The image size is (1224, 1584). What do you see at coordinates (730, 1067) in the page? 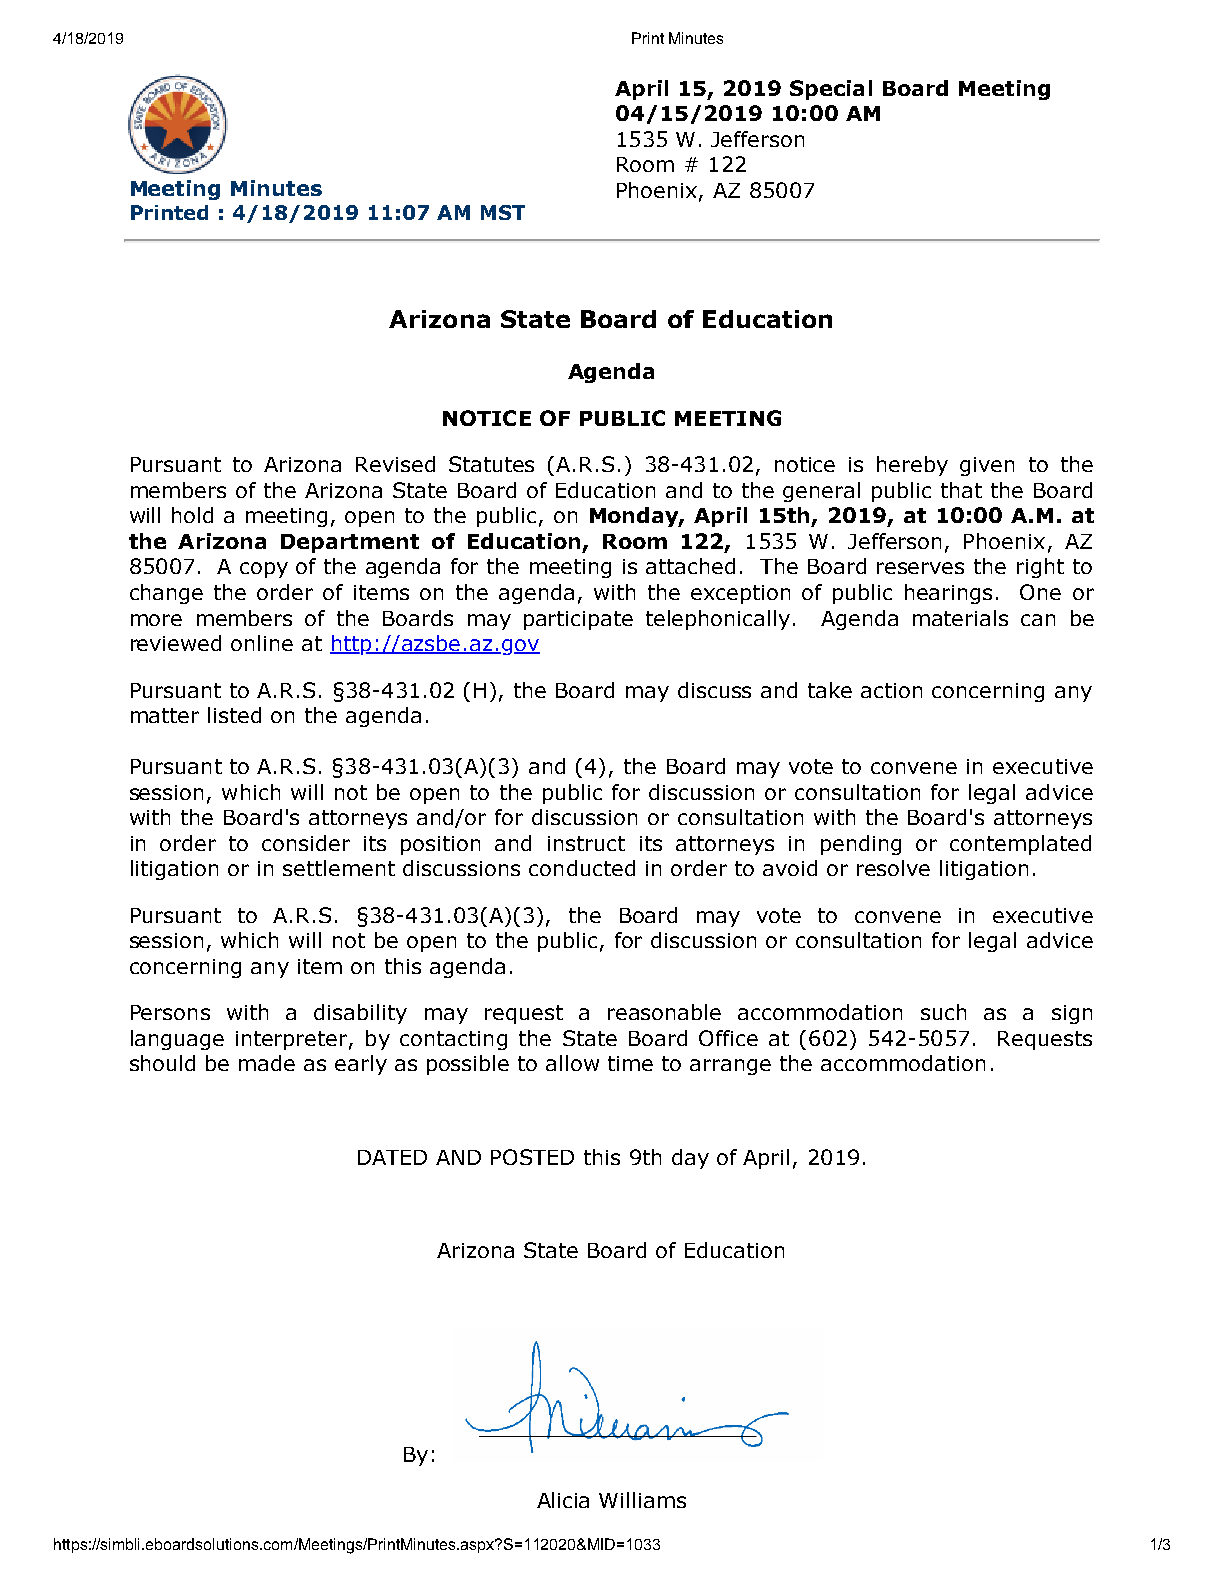
I see `arrange` at bounding box center [730, 1067].
